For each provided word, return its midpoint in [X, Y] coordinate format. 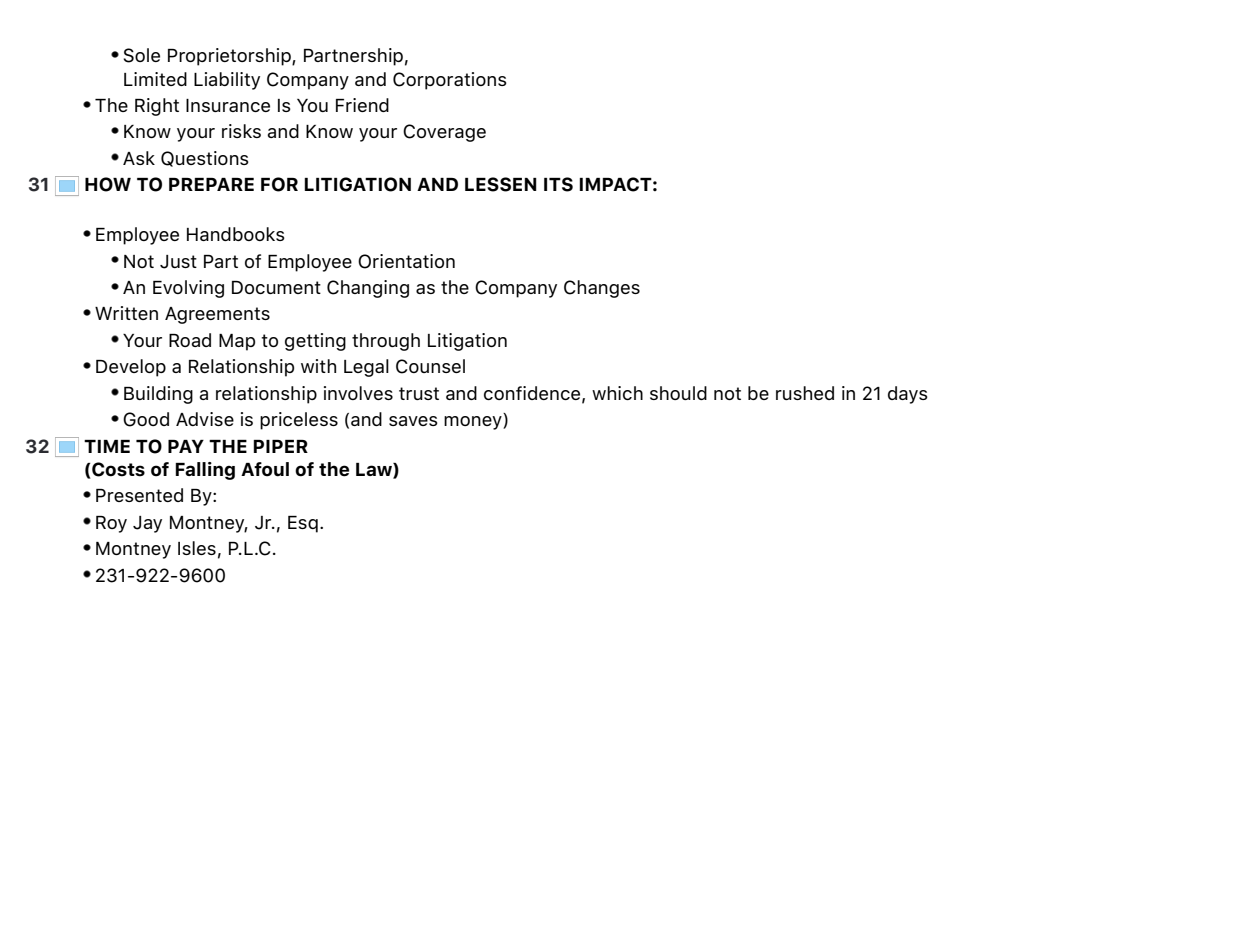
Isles [197, 548]
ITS [558, 184]
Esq [303, 524]
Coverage [444, 133]
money [474, 423]
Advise [205, 419]
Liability [227, 81]
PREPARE [211, 184]
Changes [602, 289]
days [908, 395]
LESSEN [501, 184]
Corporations [450, 81]
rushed [805, 393]
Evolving [188, 289]
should [678, 393]
